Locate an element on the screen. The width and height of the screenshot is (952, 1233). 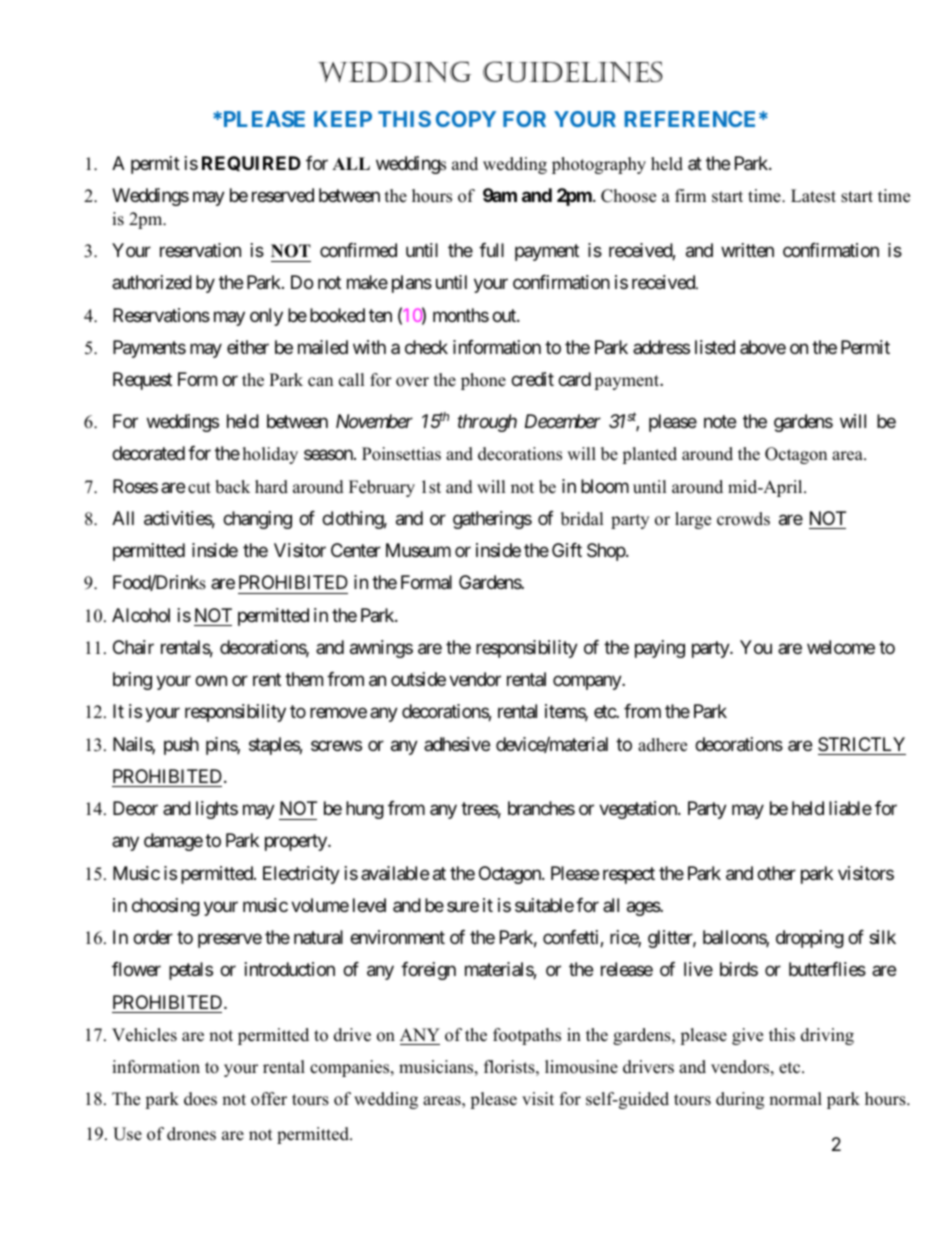
Latest is located at coordinates (813, 196).
